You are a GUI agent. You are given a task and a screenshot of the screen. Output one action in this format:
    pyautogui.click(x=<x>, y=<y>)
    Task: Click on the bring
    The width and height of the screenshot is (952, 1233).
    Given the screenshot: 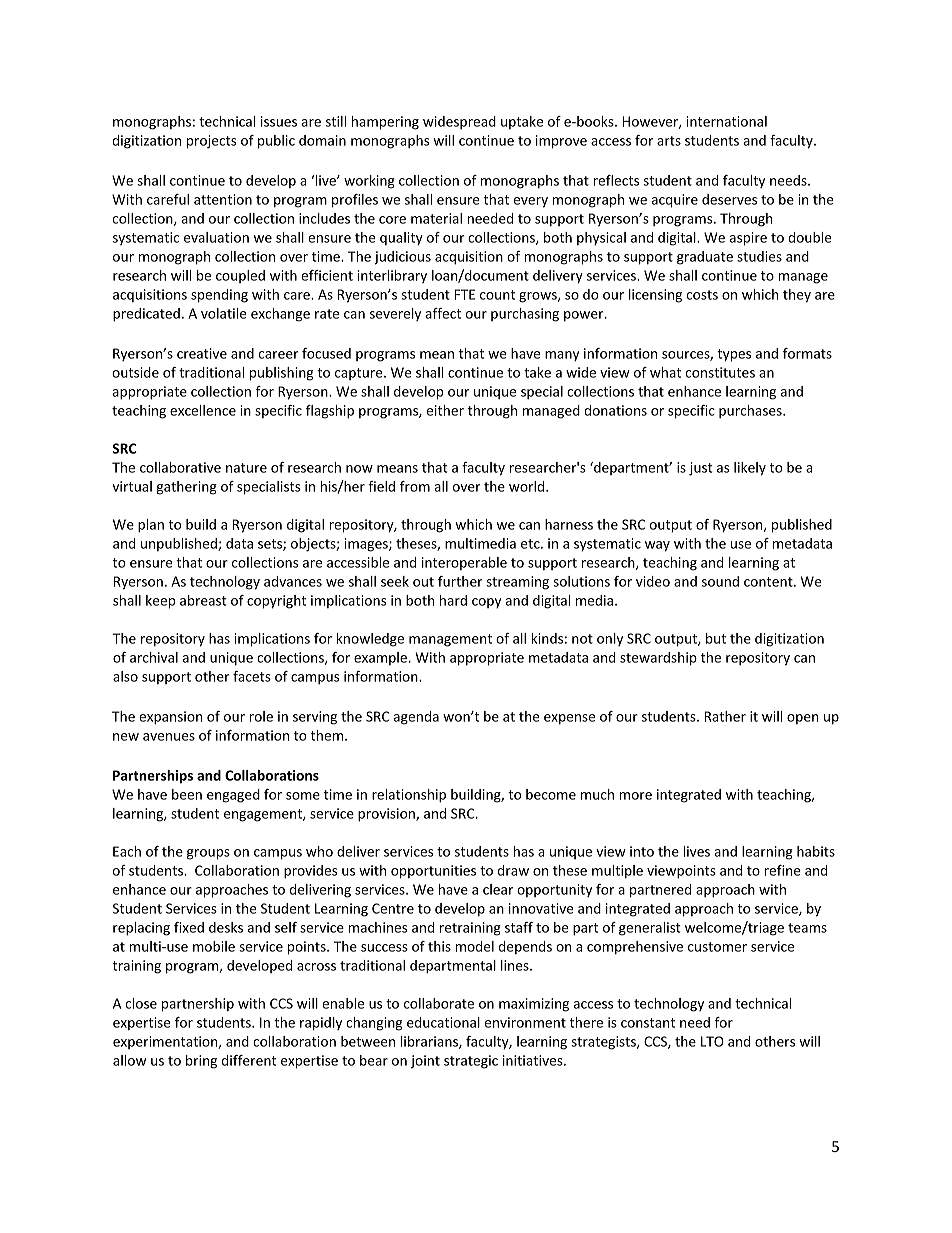 What is the action you would take?
    pyautogui.click(x=201, y=1062)
